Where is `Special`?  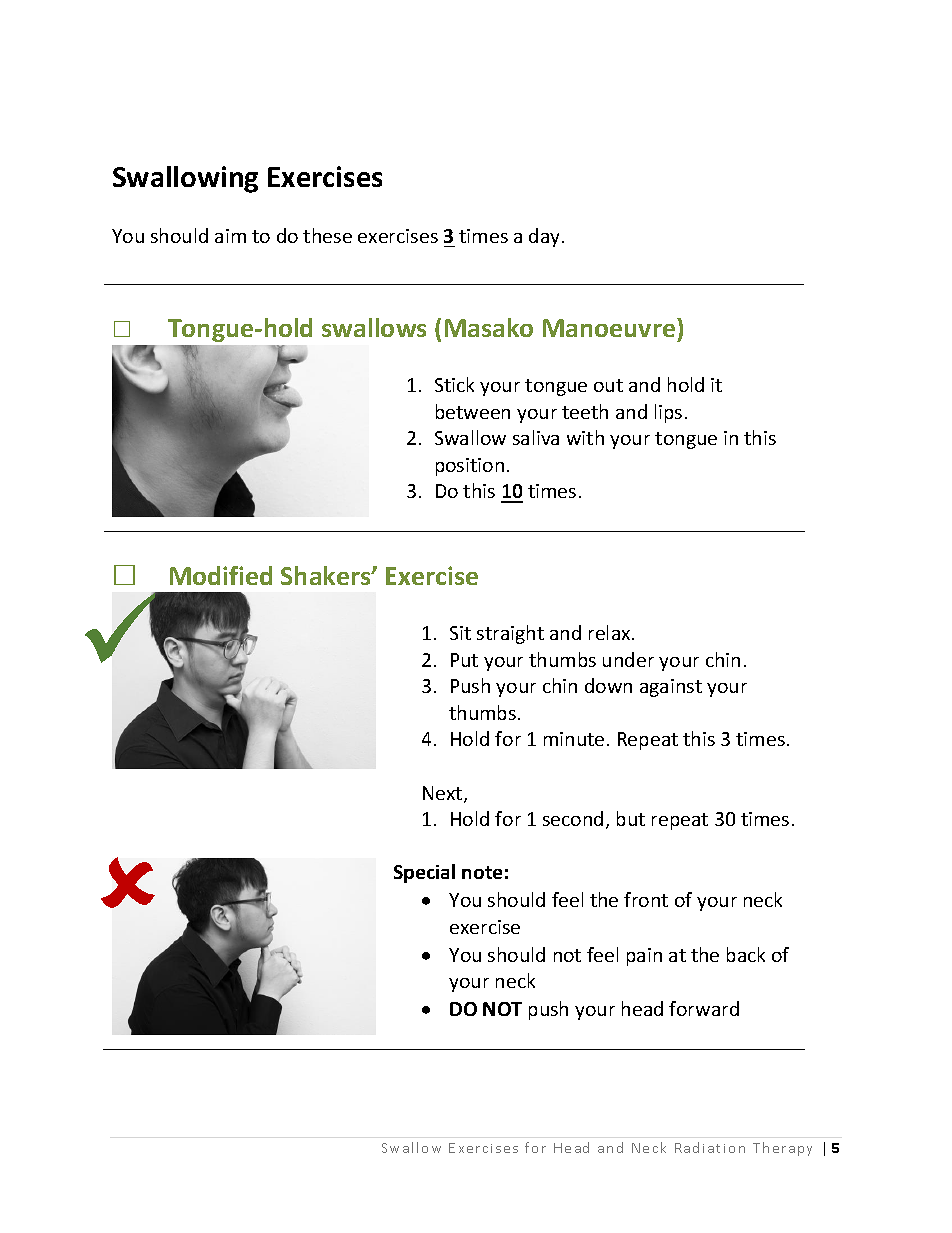 Special is located at coordinates (424, 873).
